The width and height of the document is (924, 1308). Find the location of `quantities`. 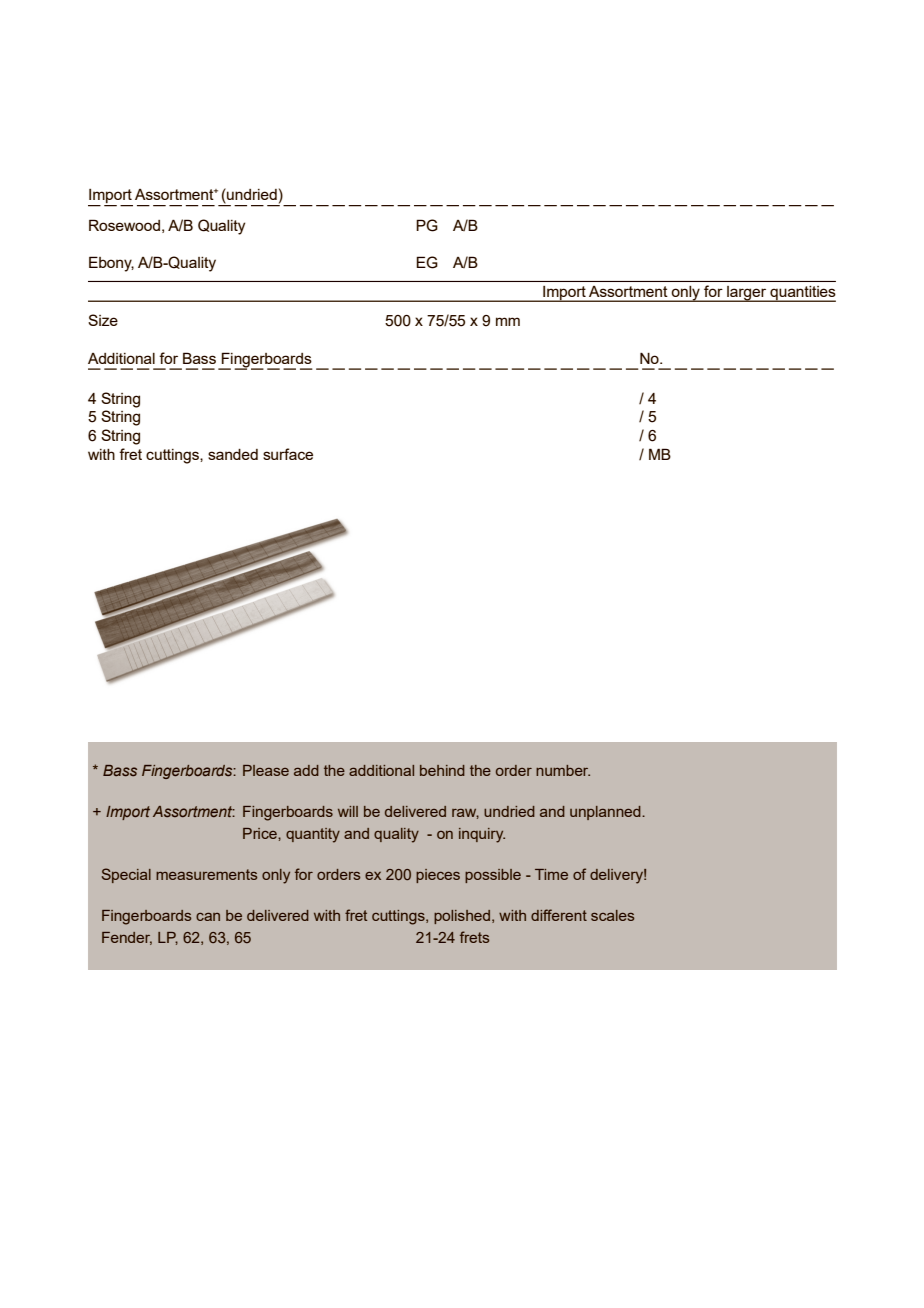

quantities is located at coordinates (802, 294).
